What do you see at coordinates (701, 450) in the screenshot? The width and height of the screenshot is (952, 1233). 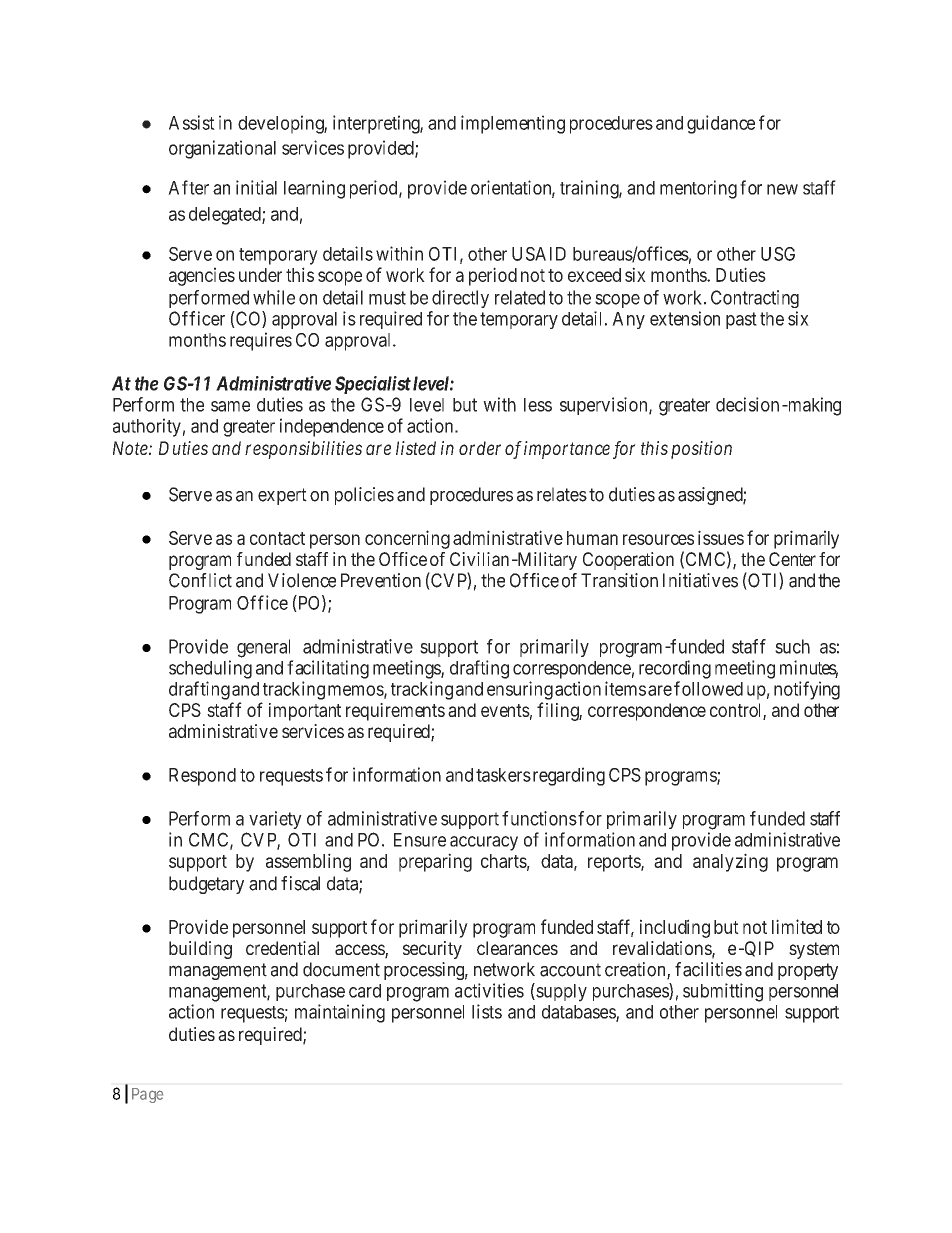 I see `position` at bounding box center [701, 450].
